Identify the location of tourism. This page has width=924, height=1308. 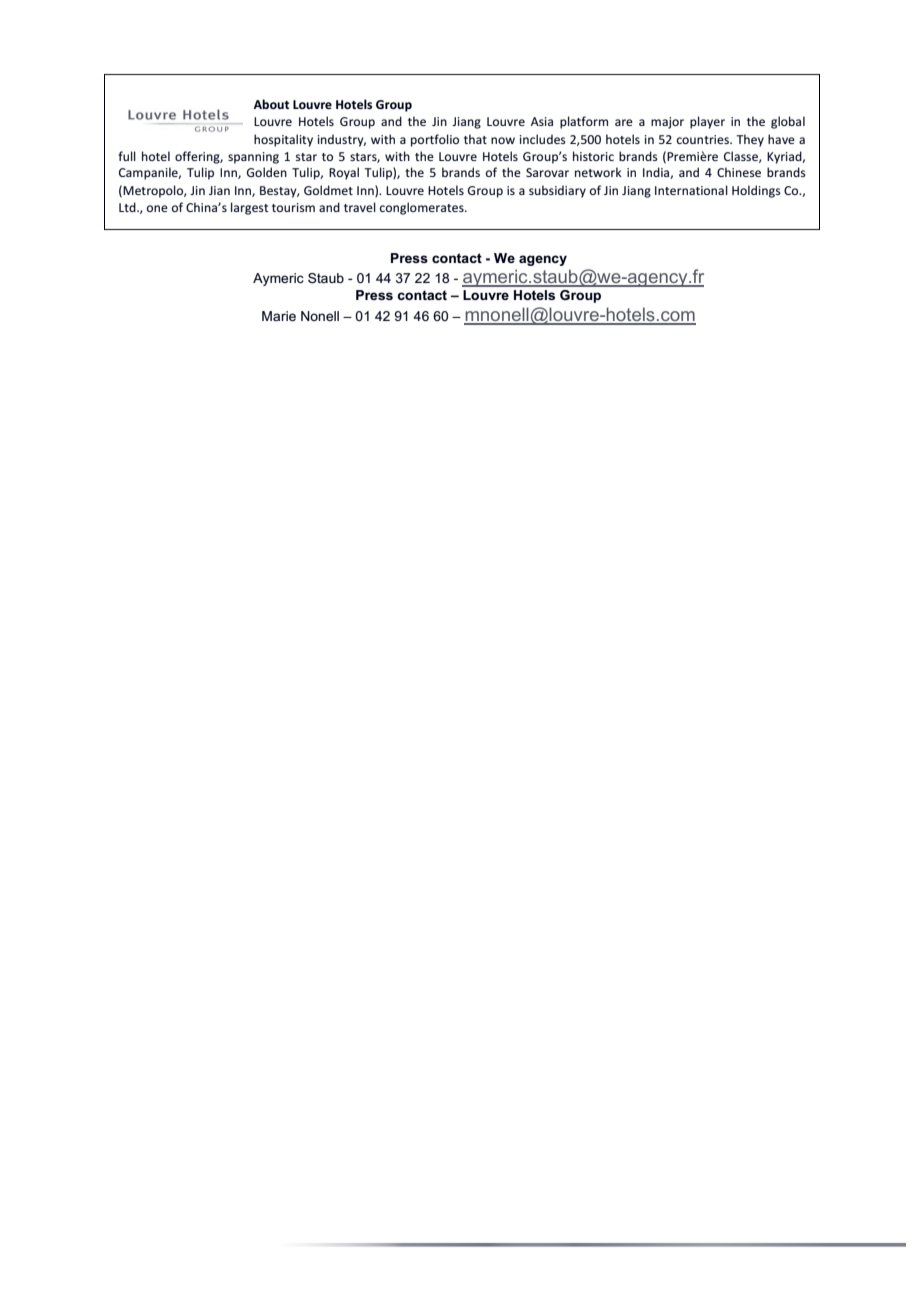
(293, 207).
